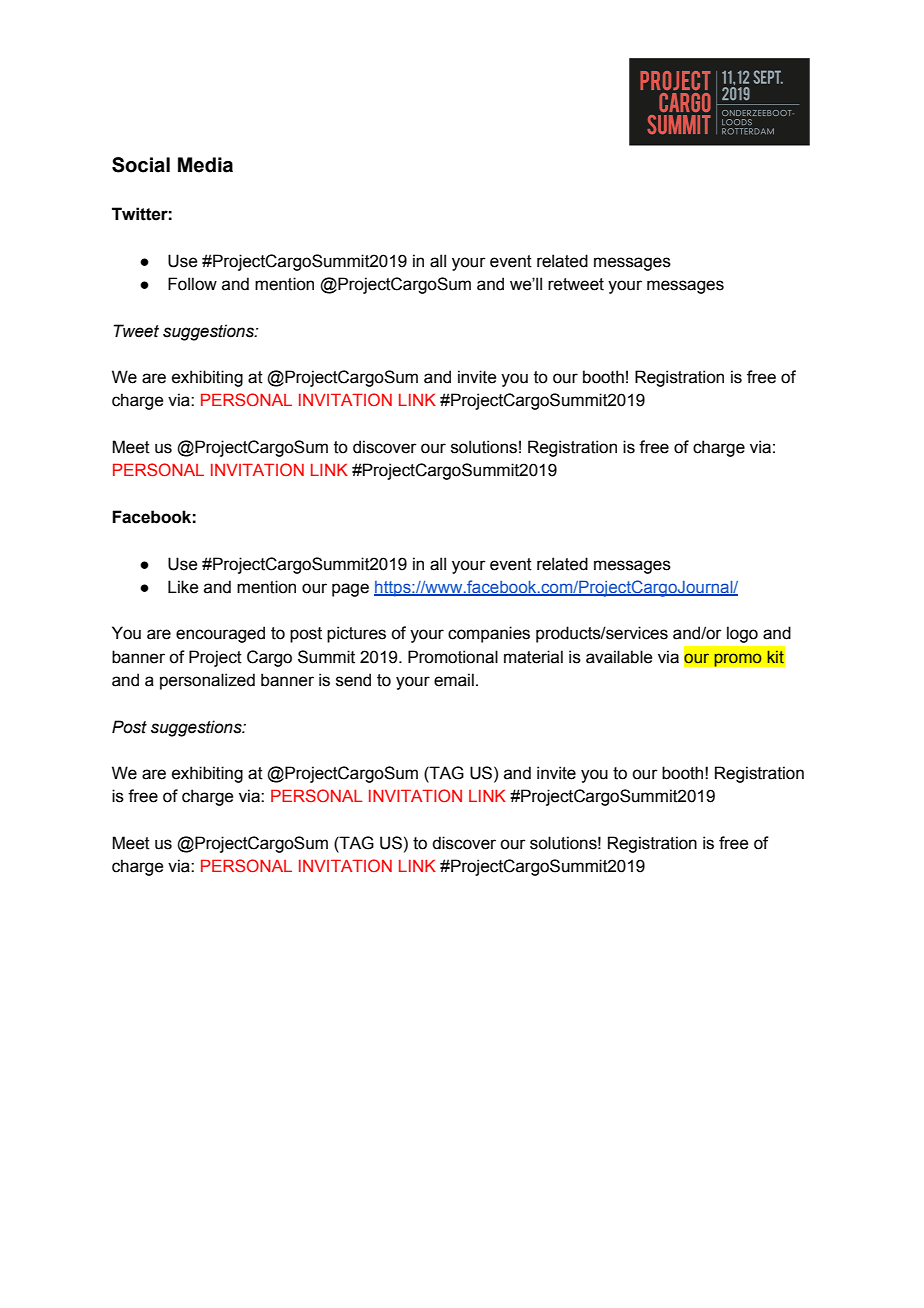  Describe the element at coordinates (742, 634) in the screenshot. I see `logo` at that location.
